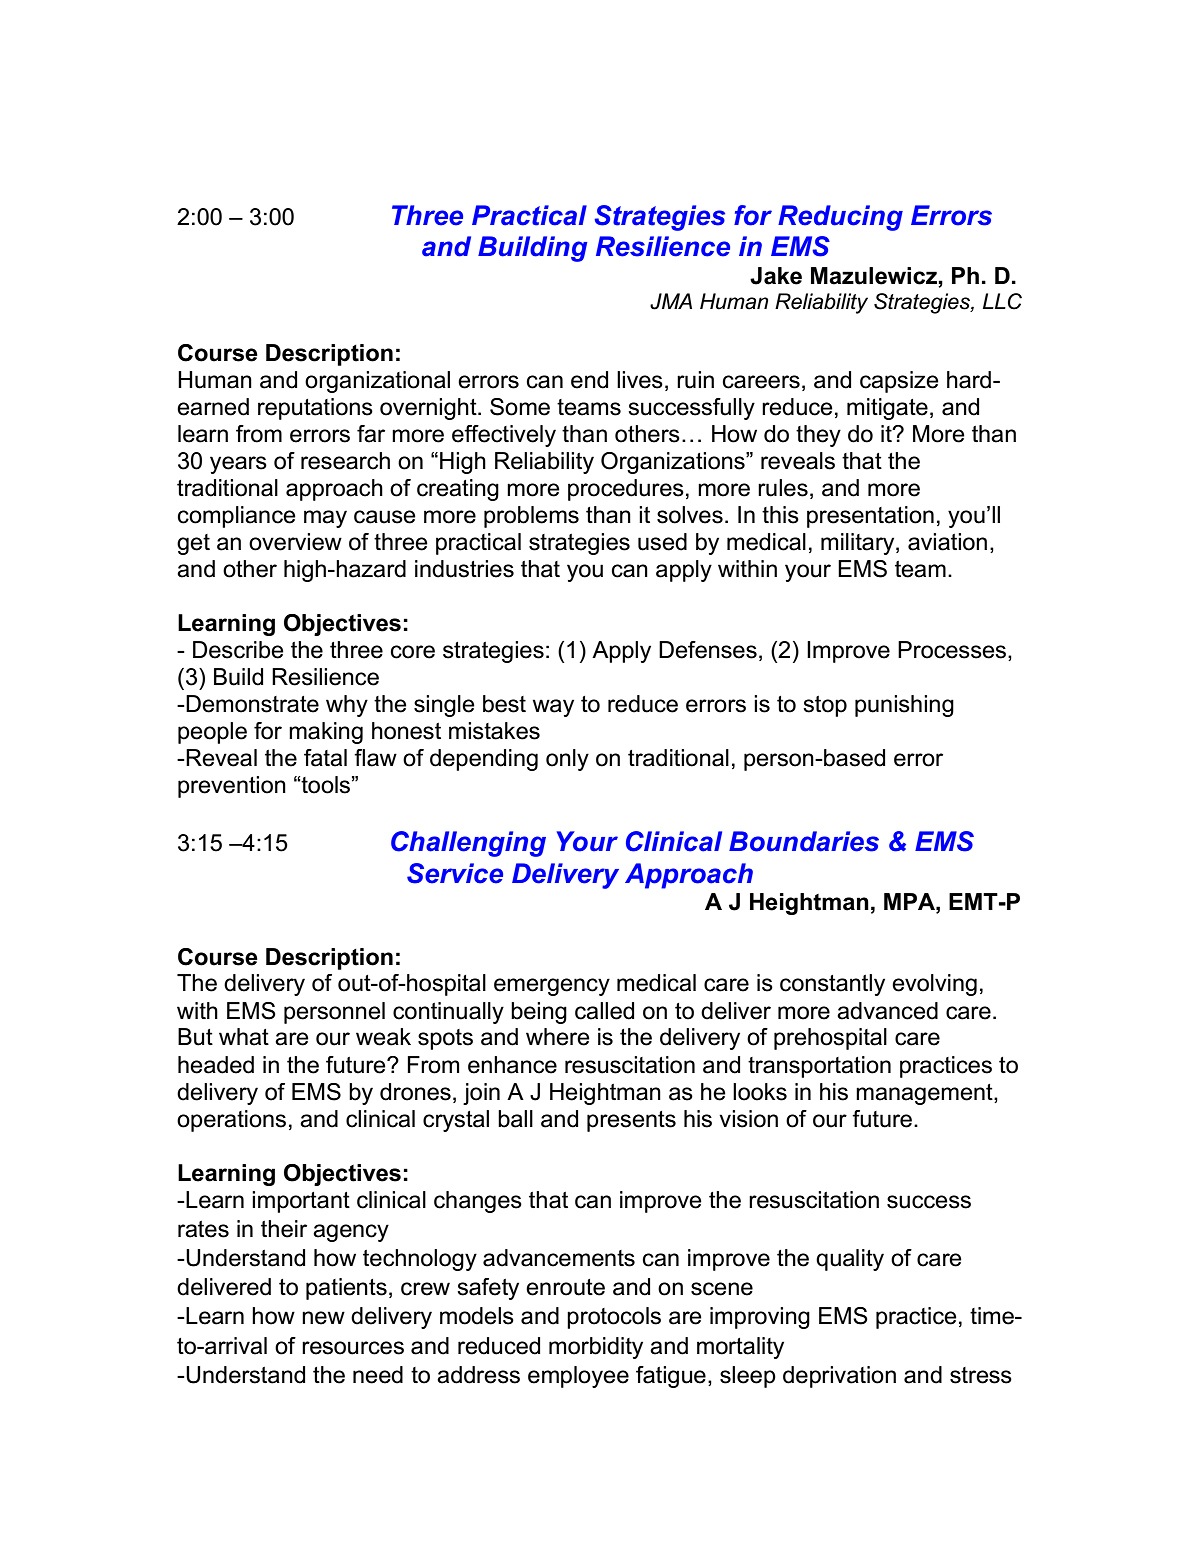 The image size is (1199, 1552). Describe the element at coordinates (377, 382) in the screenshot. I see `organizational` at that location.
